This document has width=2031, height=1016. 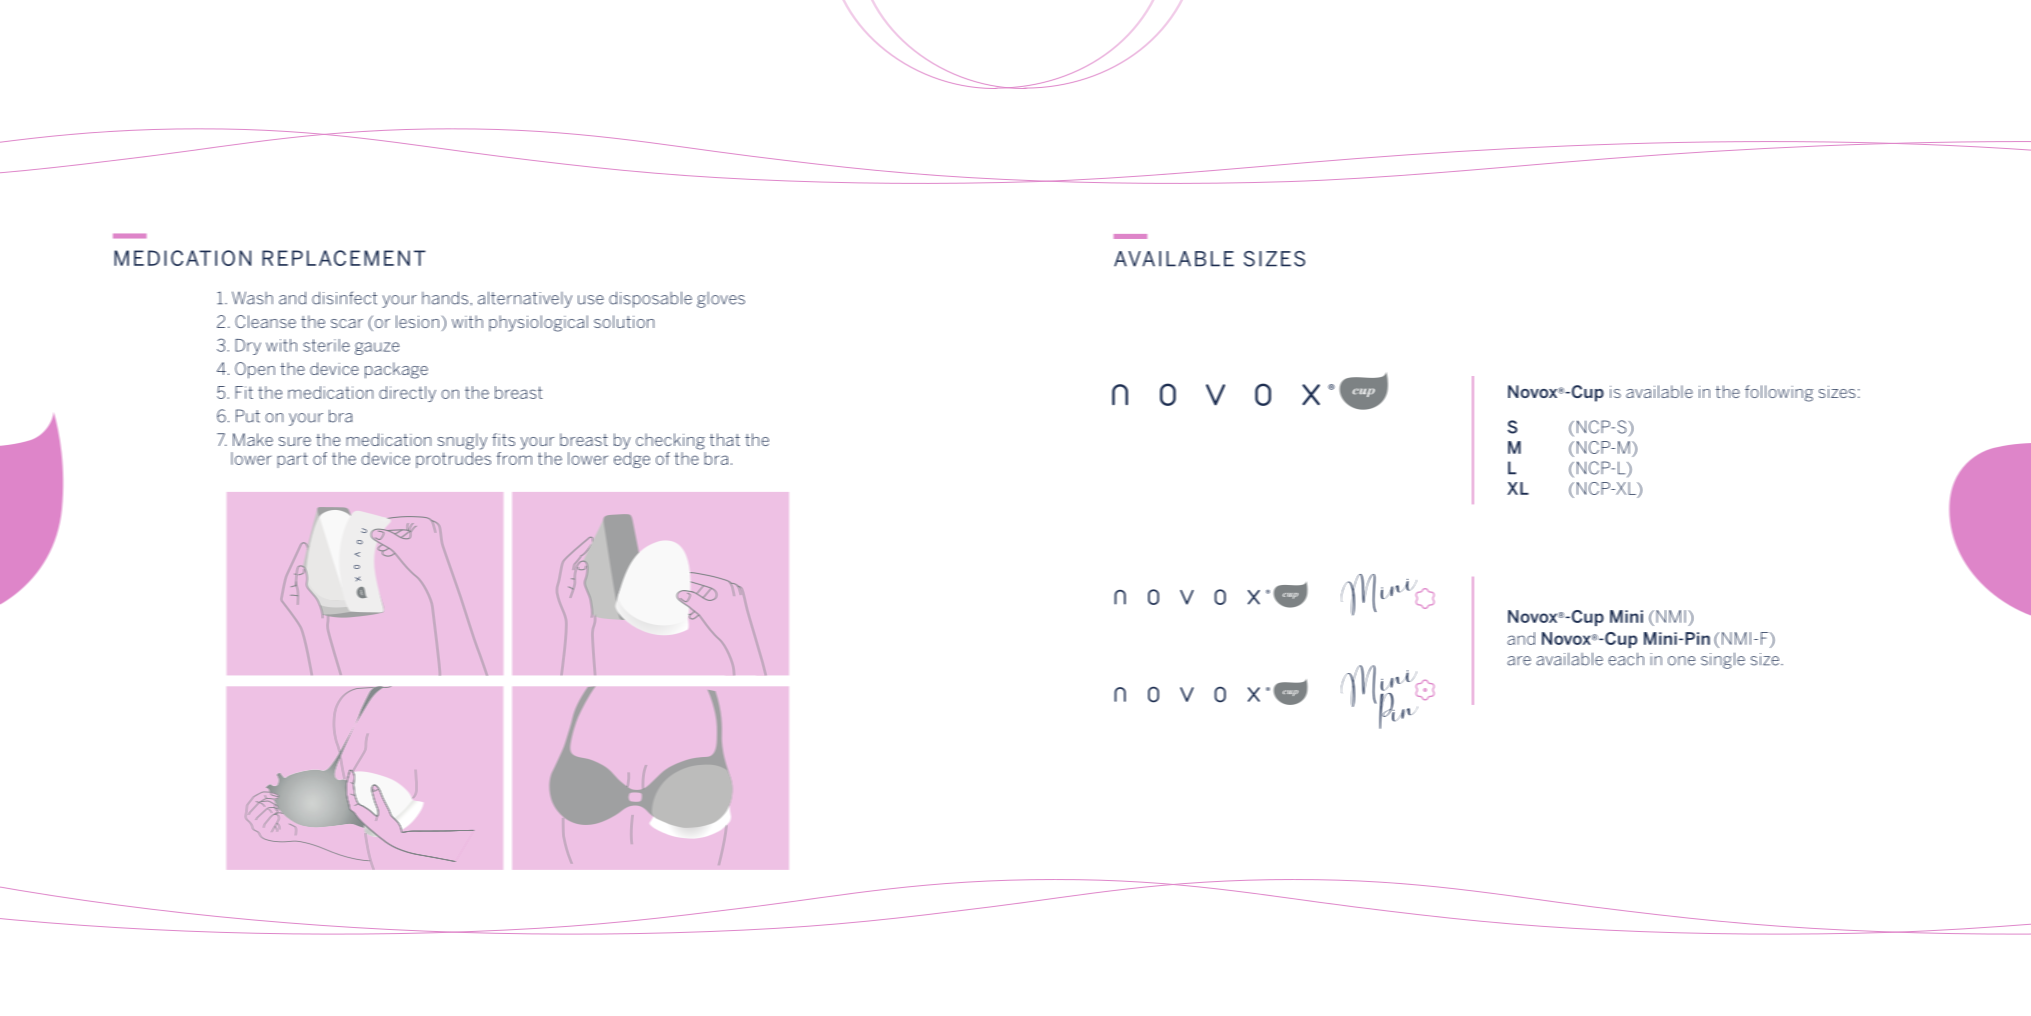 I want to click on one, so click(x=1681, y=661).
